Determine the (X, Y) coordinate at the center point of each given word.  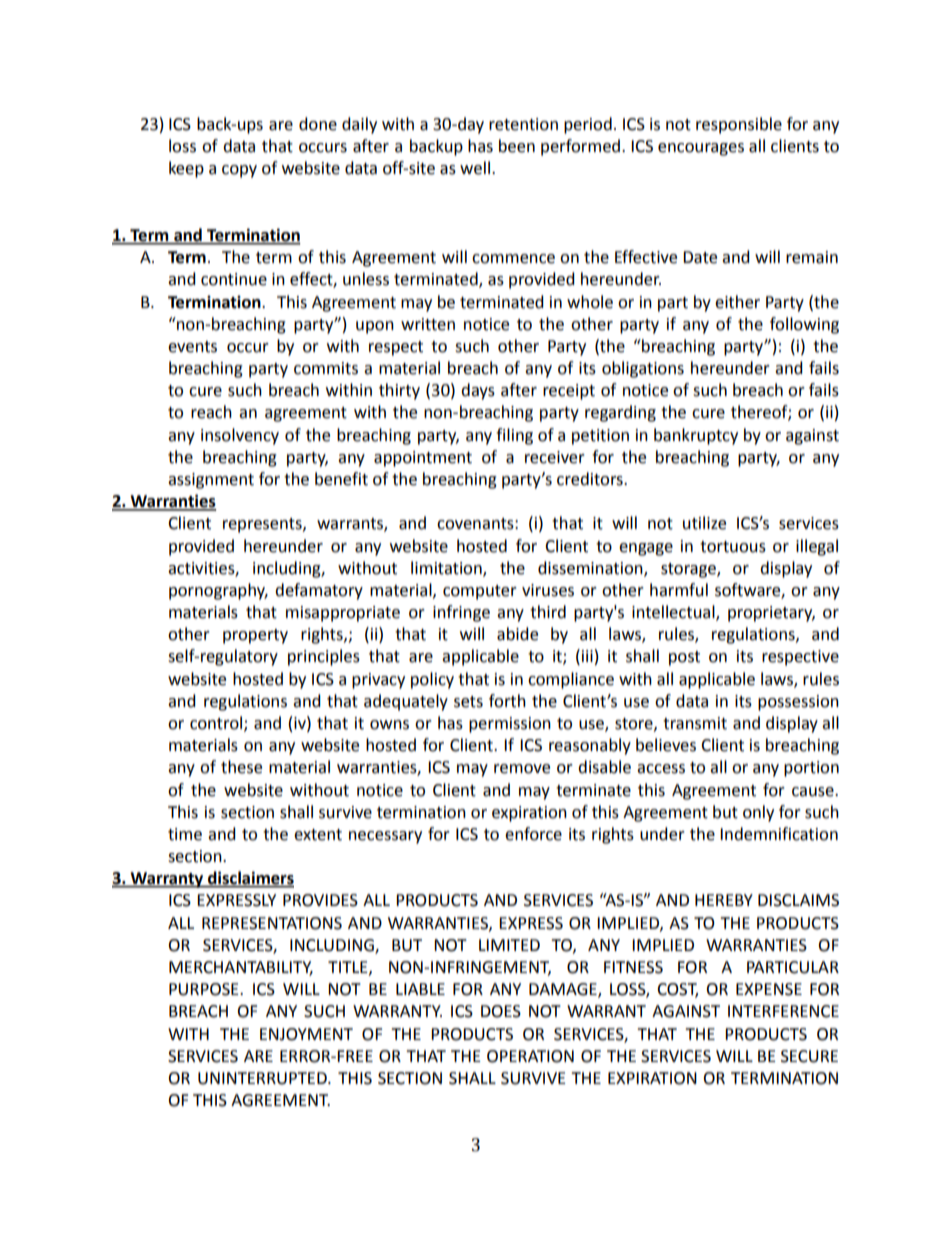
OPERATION (530, 1056)
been (517, 146)
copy (239, 171)
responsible (739, 125)
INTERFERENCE (783, 1011)
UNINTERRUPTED (263, 1078)
